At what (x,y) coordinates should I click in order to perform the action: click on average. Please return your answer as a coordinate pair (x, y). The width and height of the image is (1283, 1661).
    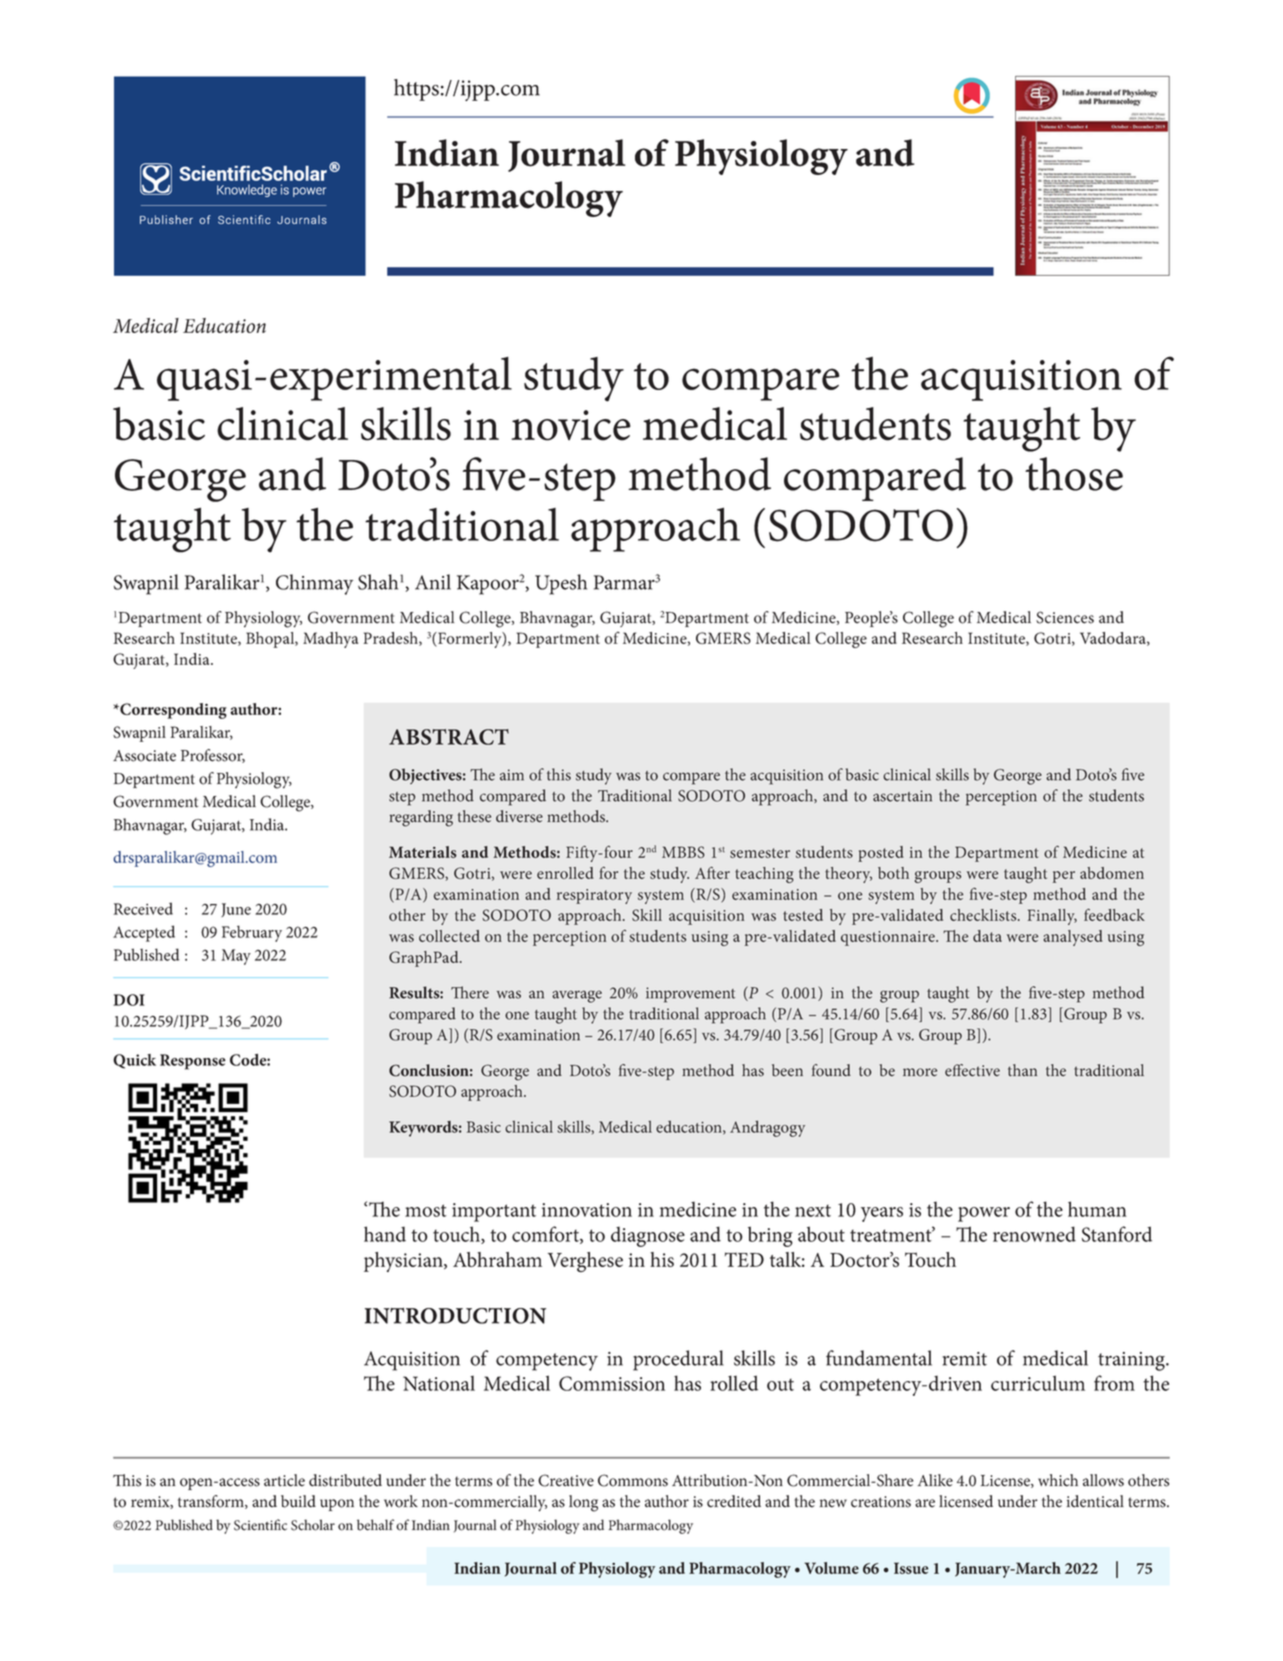
    Looking at the image, I should click on (577, 996).
